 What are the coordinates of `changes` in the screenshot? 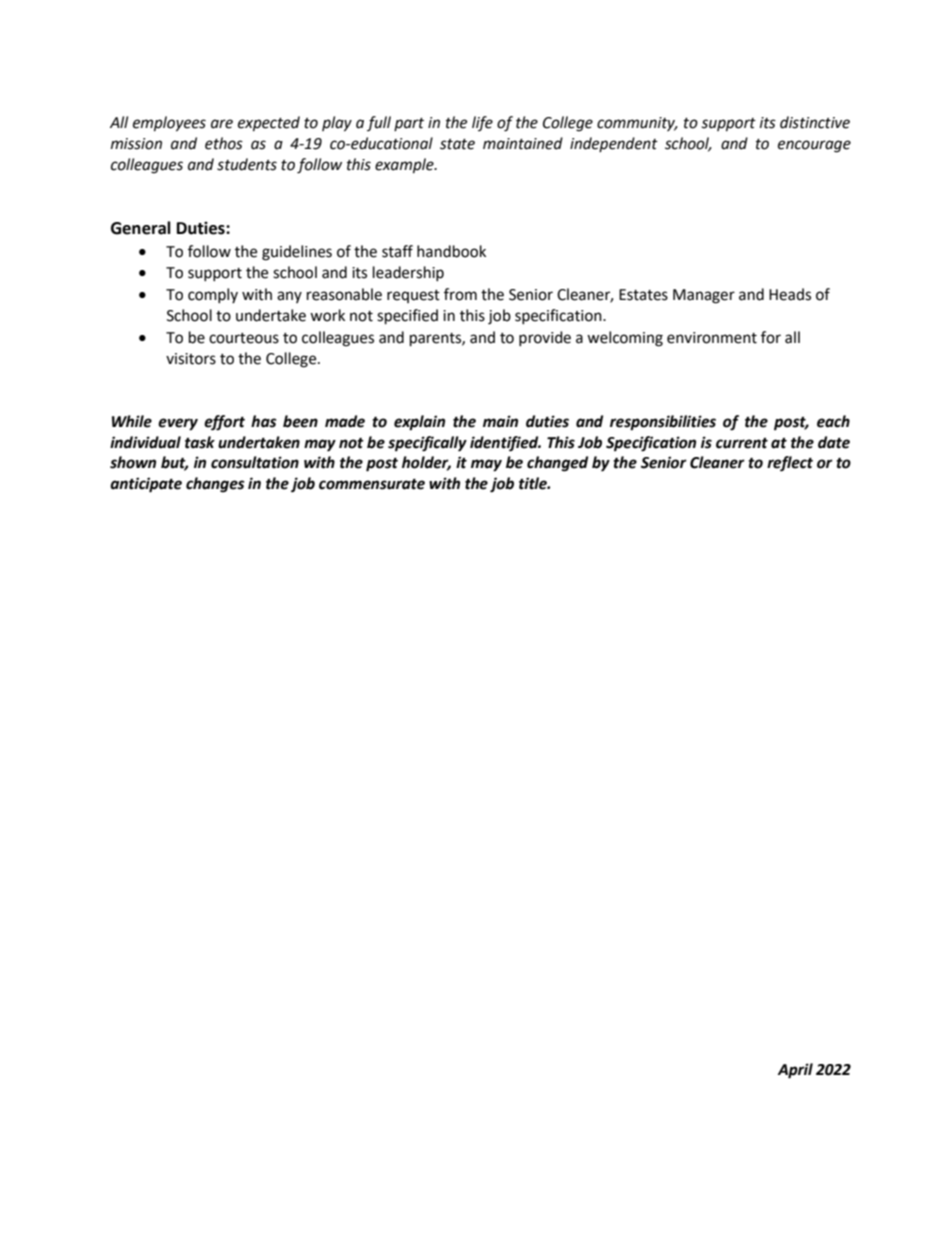 It's located at (215, 485).
